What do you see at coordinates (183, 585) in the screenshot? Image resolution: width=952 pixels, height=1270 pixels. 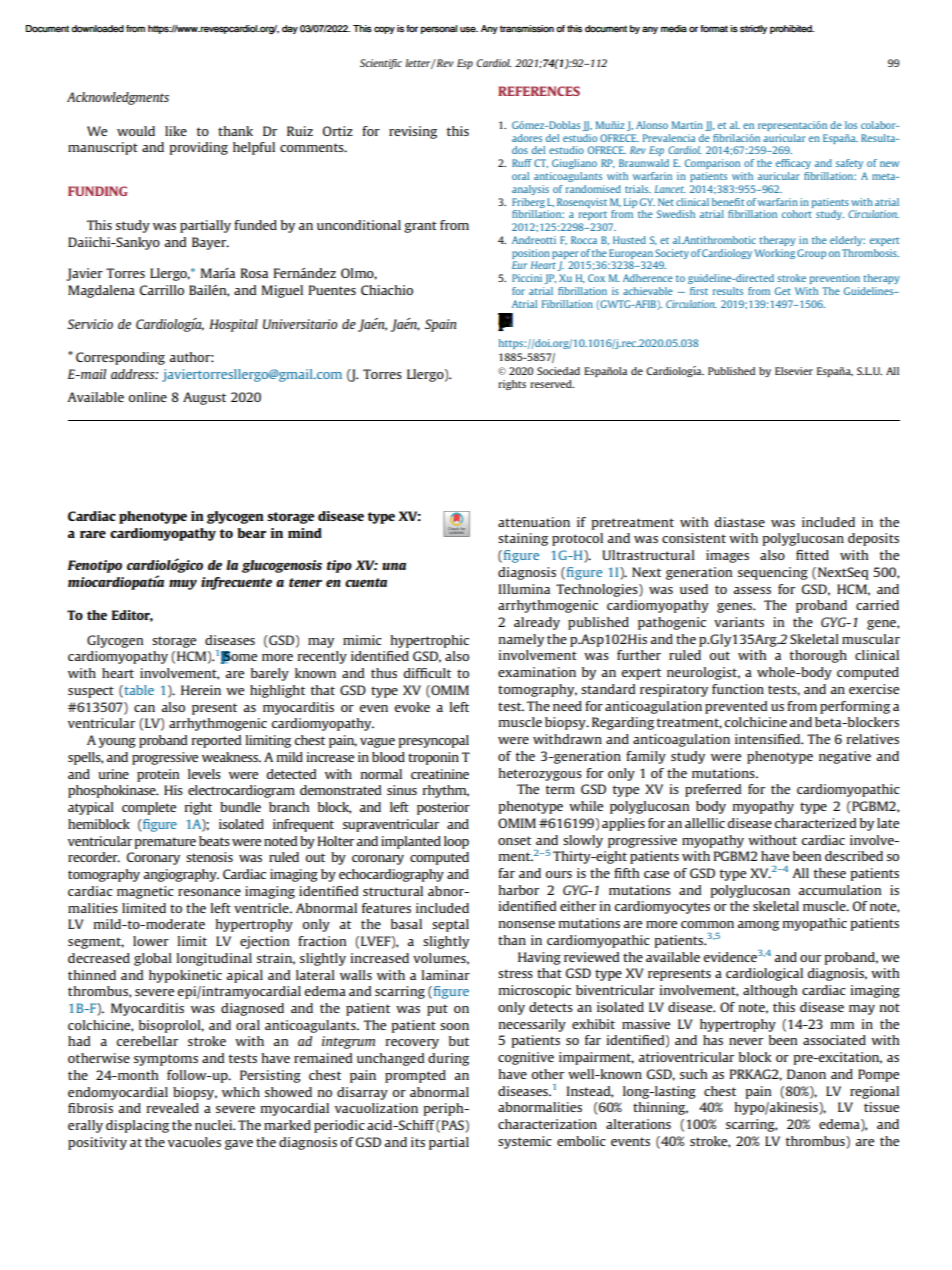 I see `muy` at bounding box center [183, 585].
